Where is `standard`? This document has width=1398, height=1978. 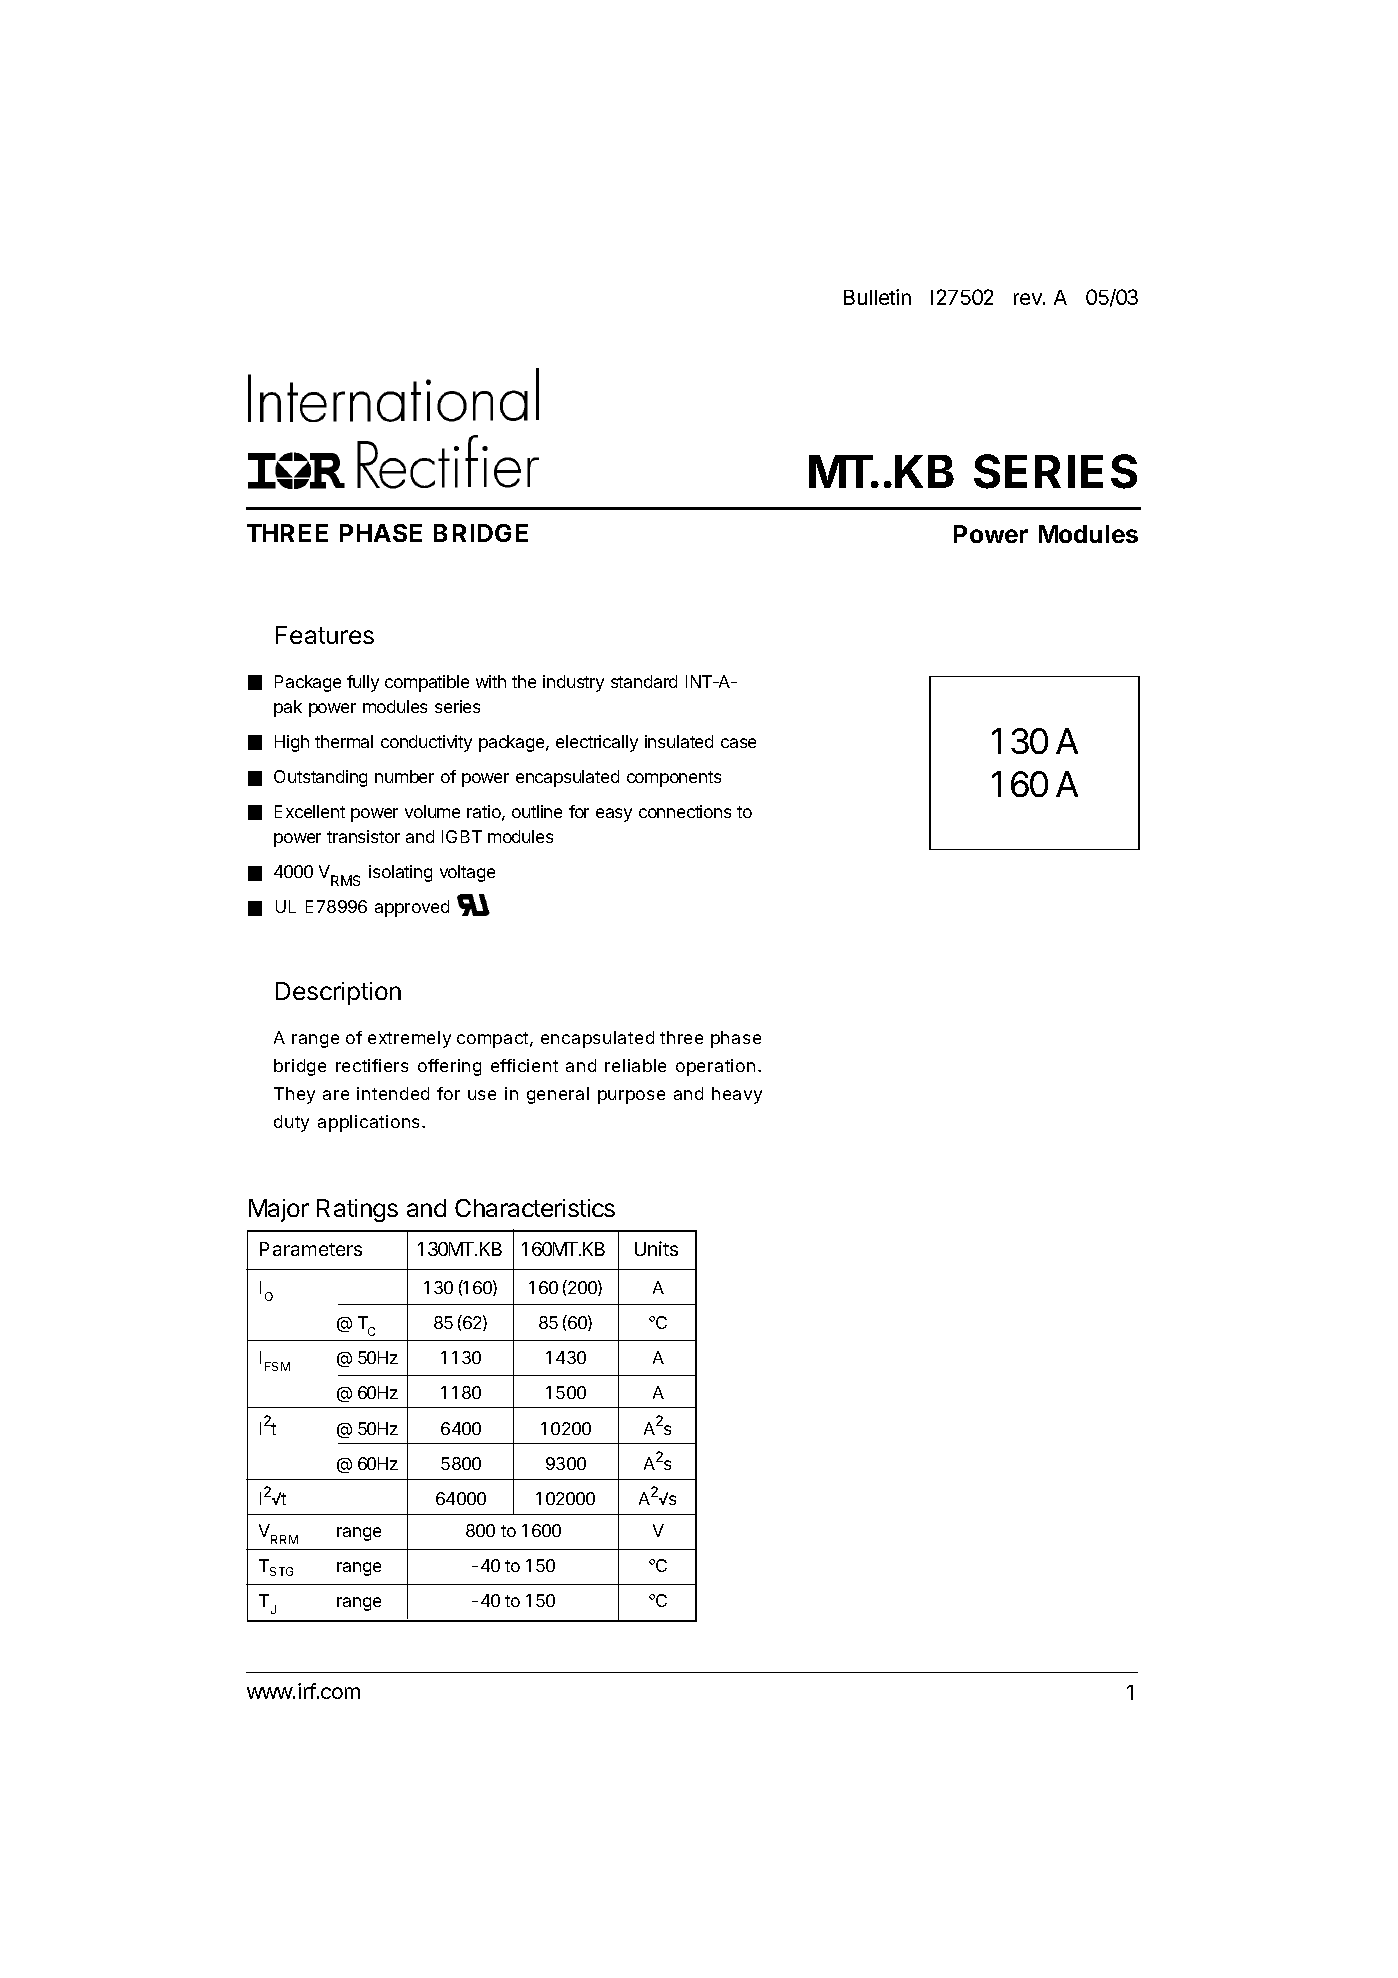 standard is located at coordinates (644, 681).
